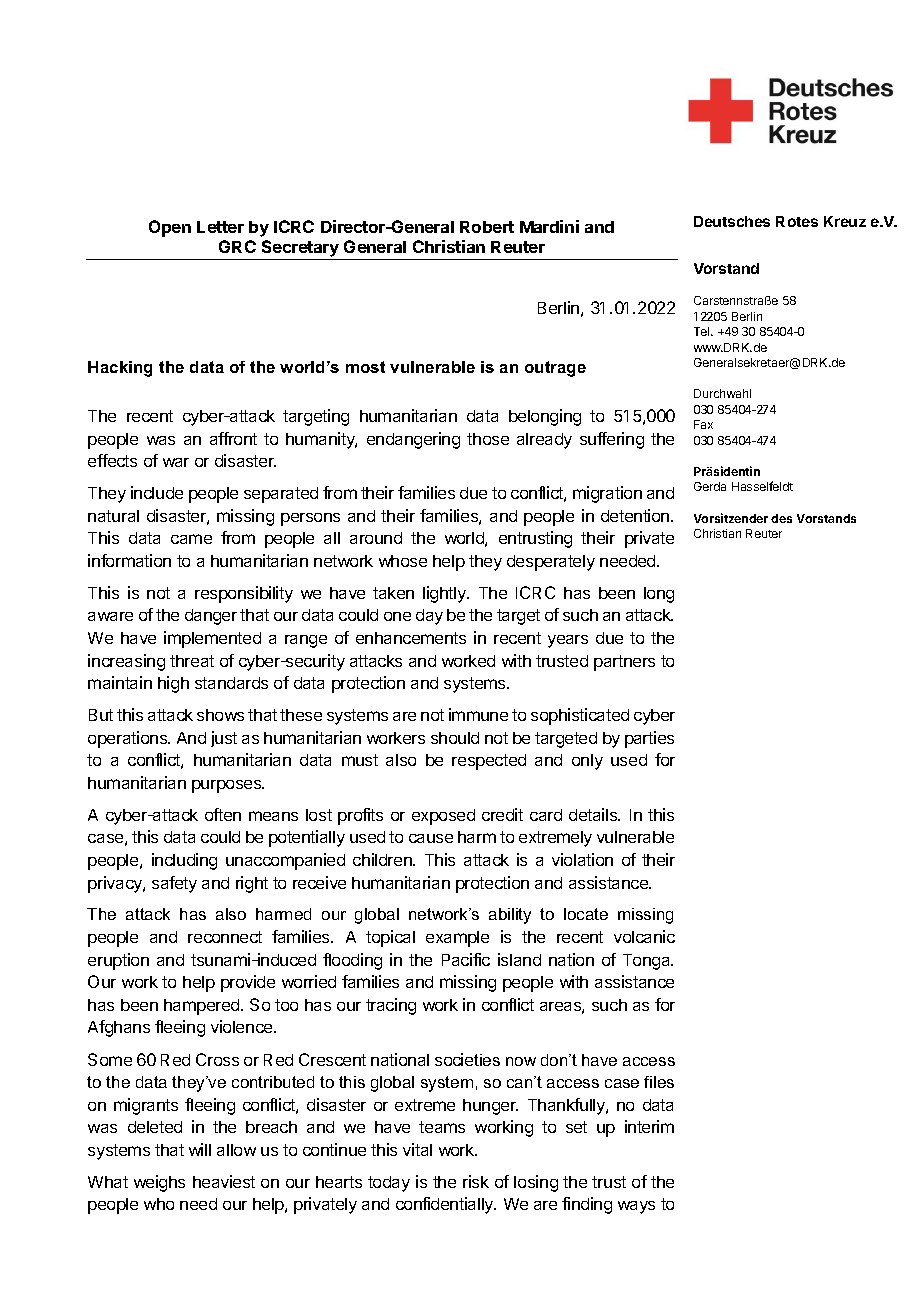  Describe the element at coordinates (476, 1181) in the screenshot. I see `risk` at that location.
